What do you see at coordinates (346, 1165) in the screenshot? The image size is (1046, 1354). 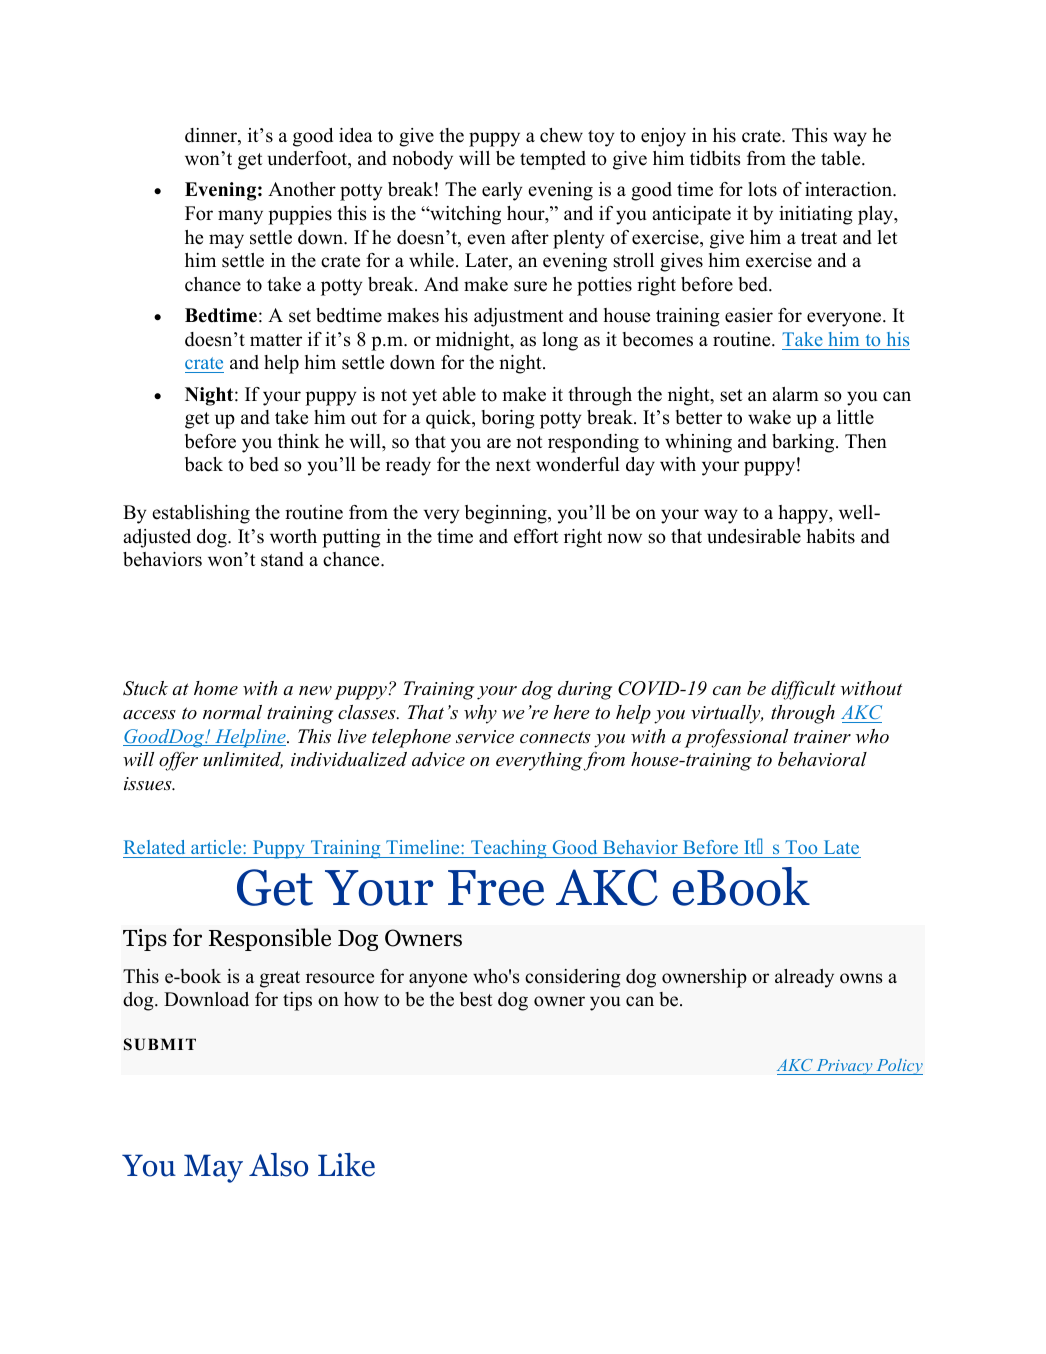 I see `Like` at bounding box center [346, 1165].
